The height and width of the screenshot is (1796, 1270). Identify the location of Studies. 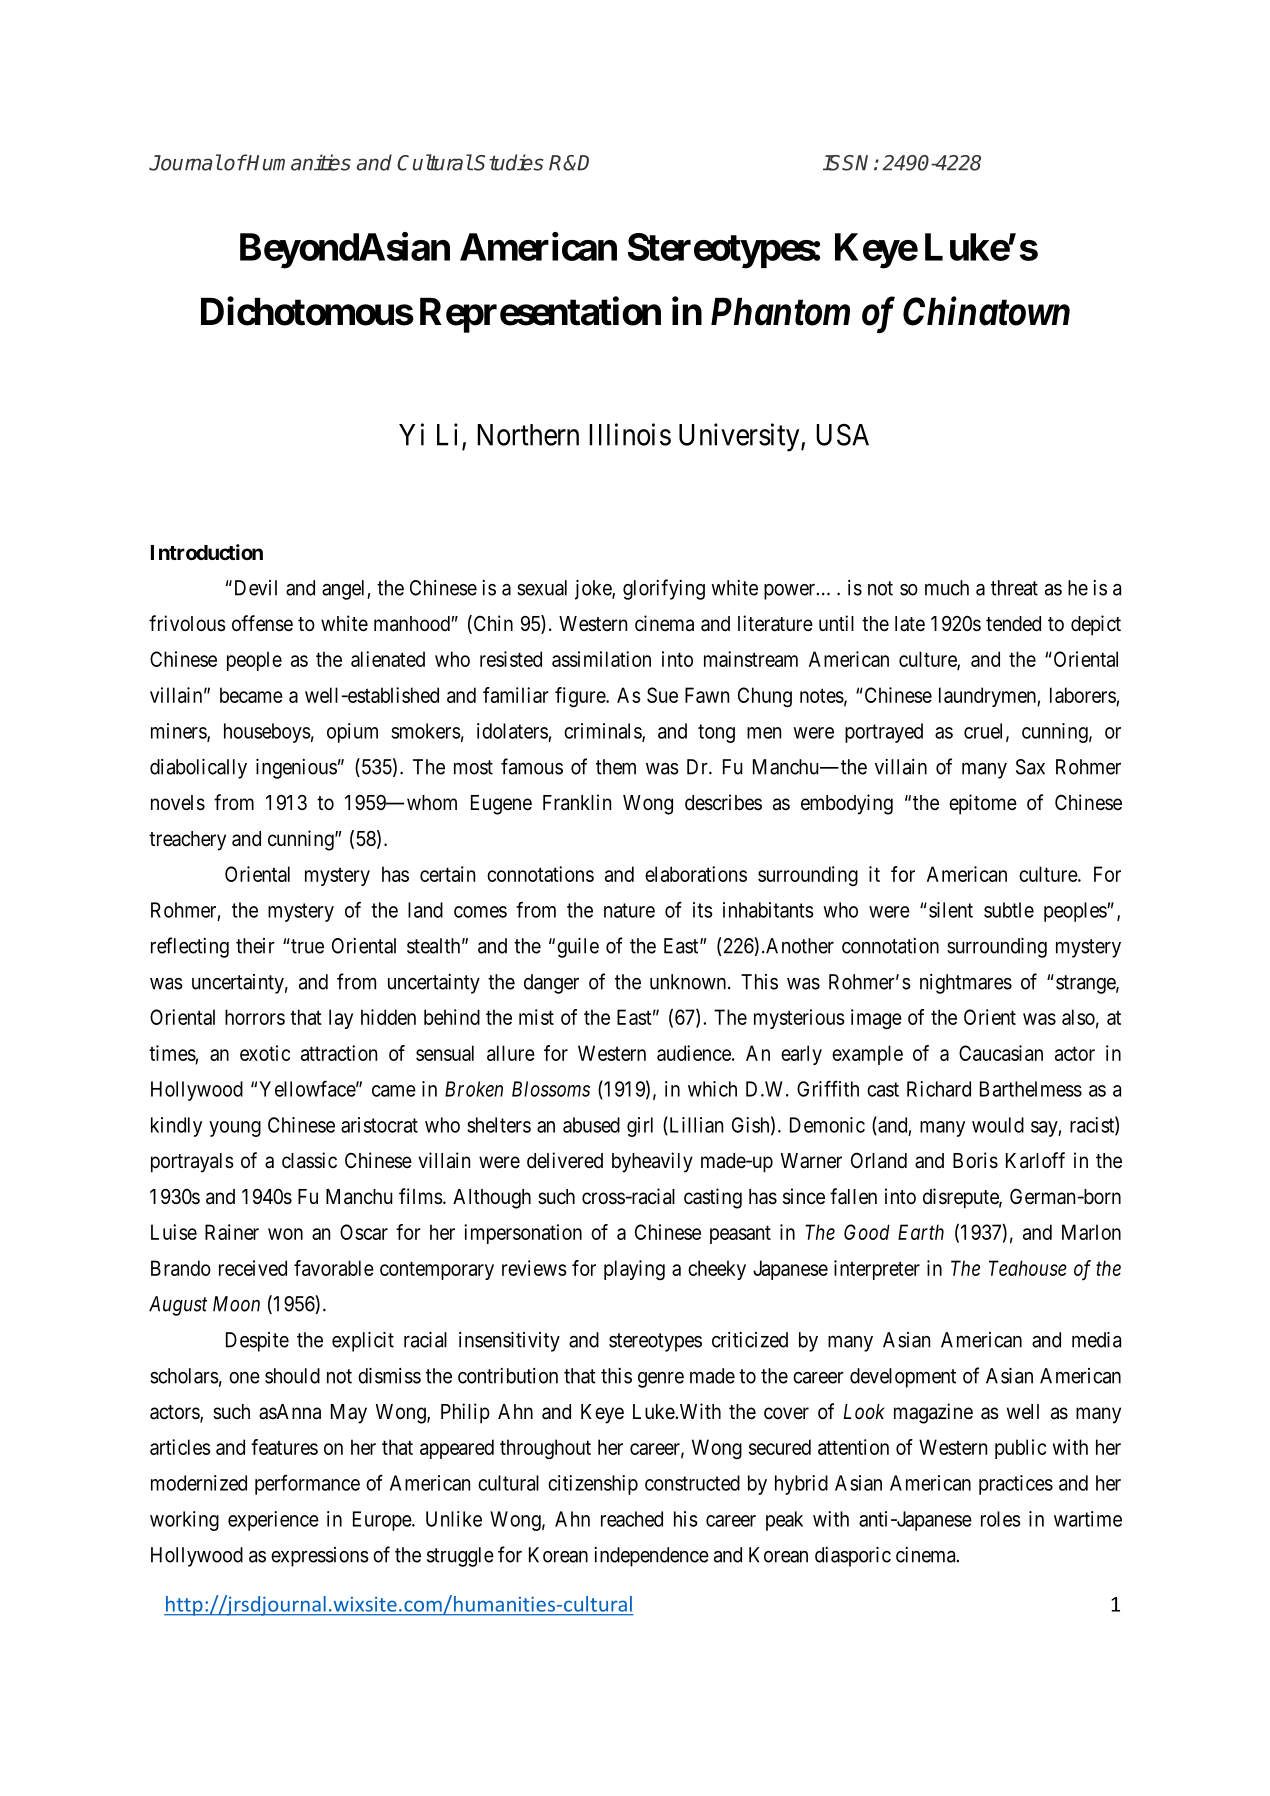
(508, 162).
